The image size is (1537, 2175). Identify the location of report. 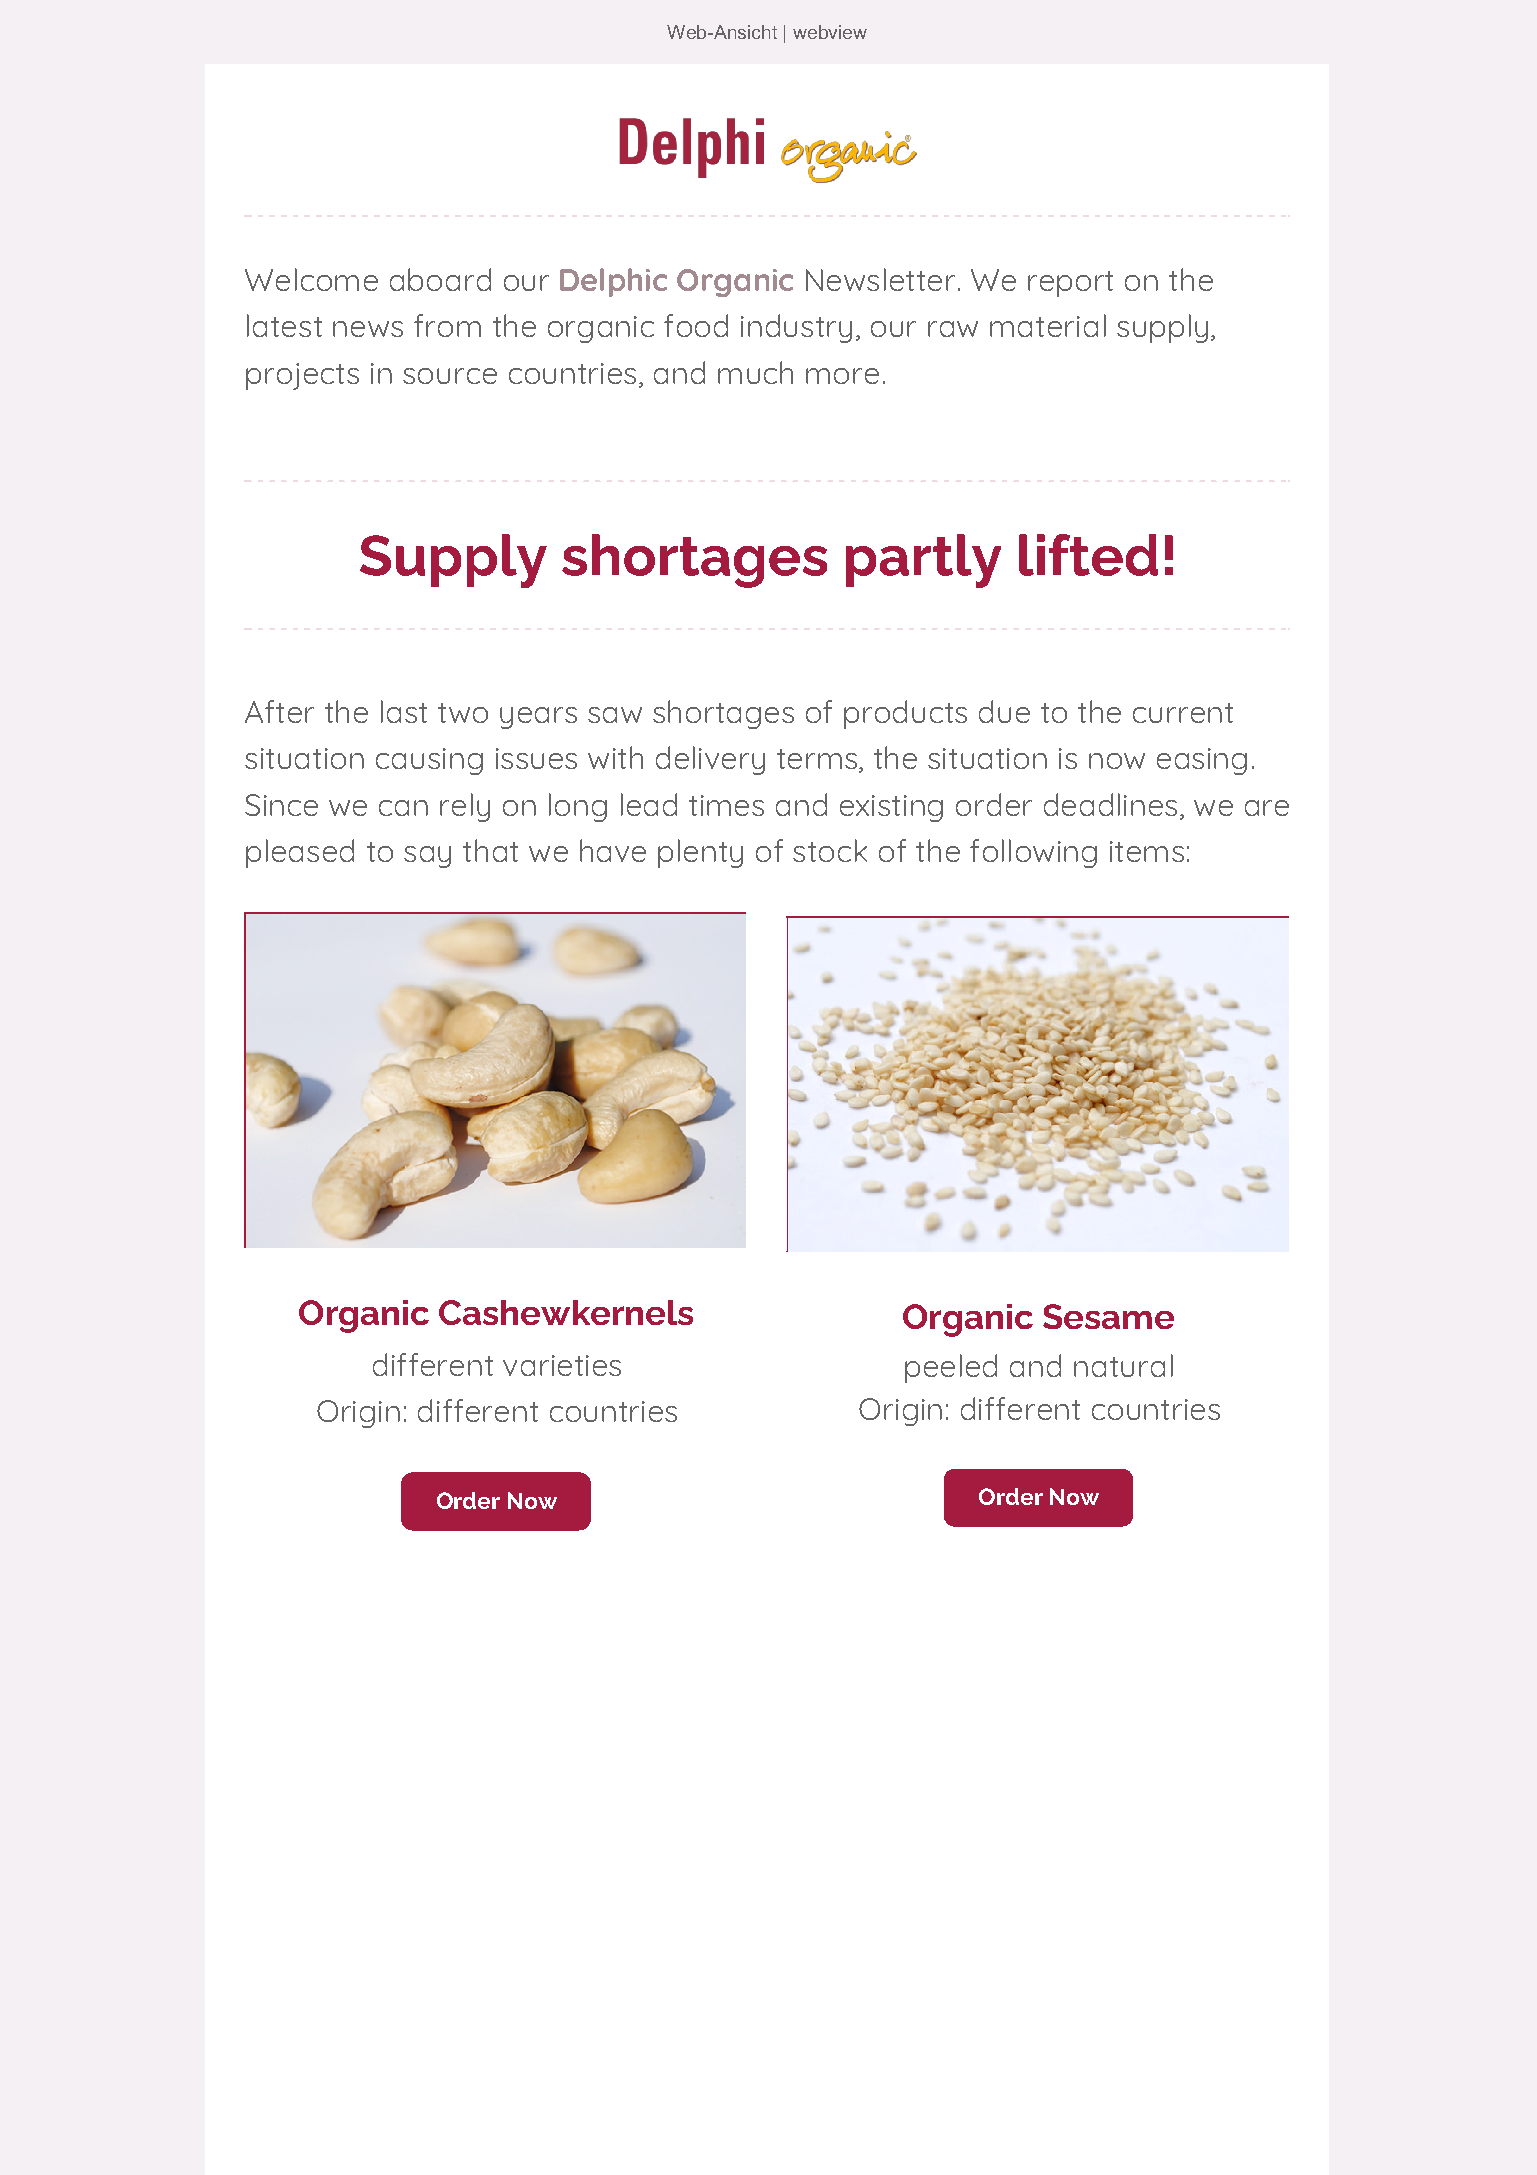
(1070, 284).
